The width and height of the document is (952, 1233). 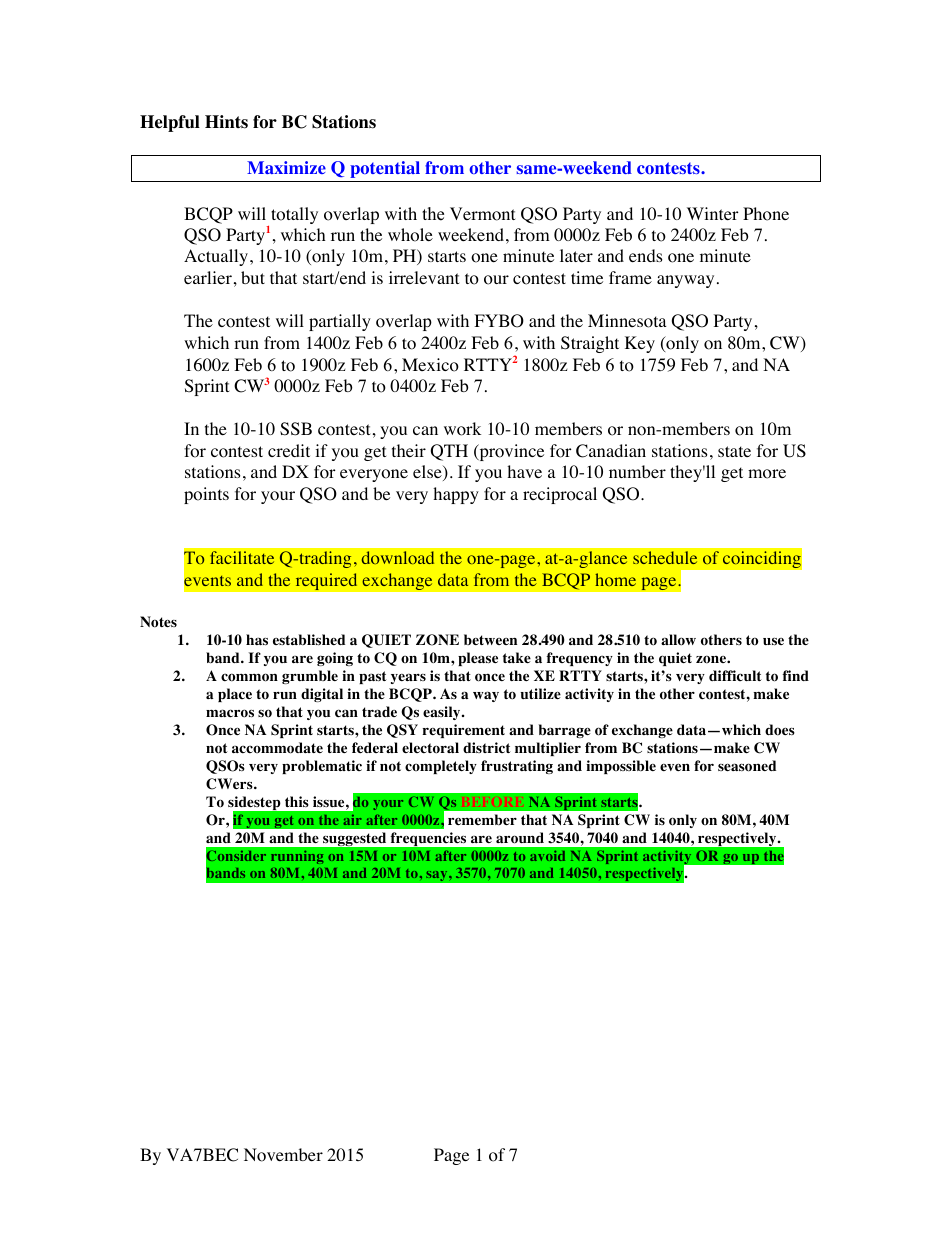 I want to click on seasoned, so click(x=747, y=766).
